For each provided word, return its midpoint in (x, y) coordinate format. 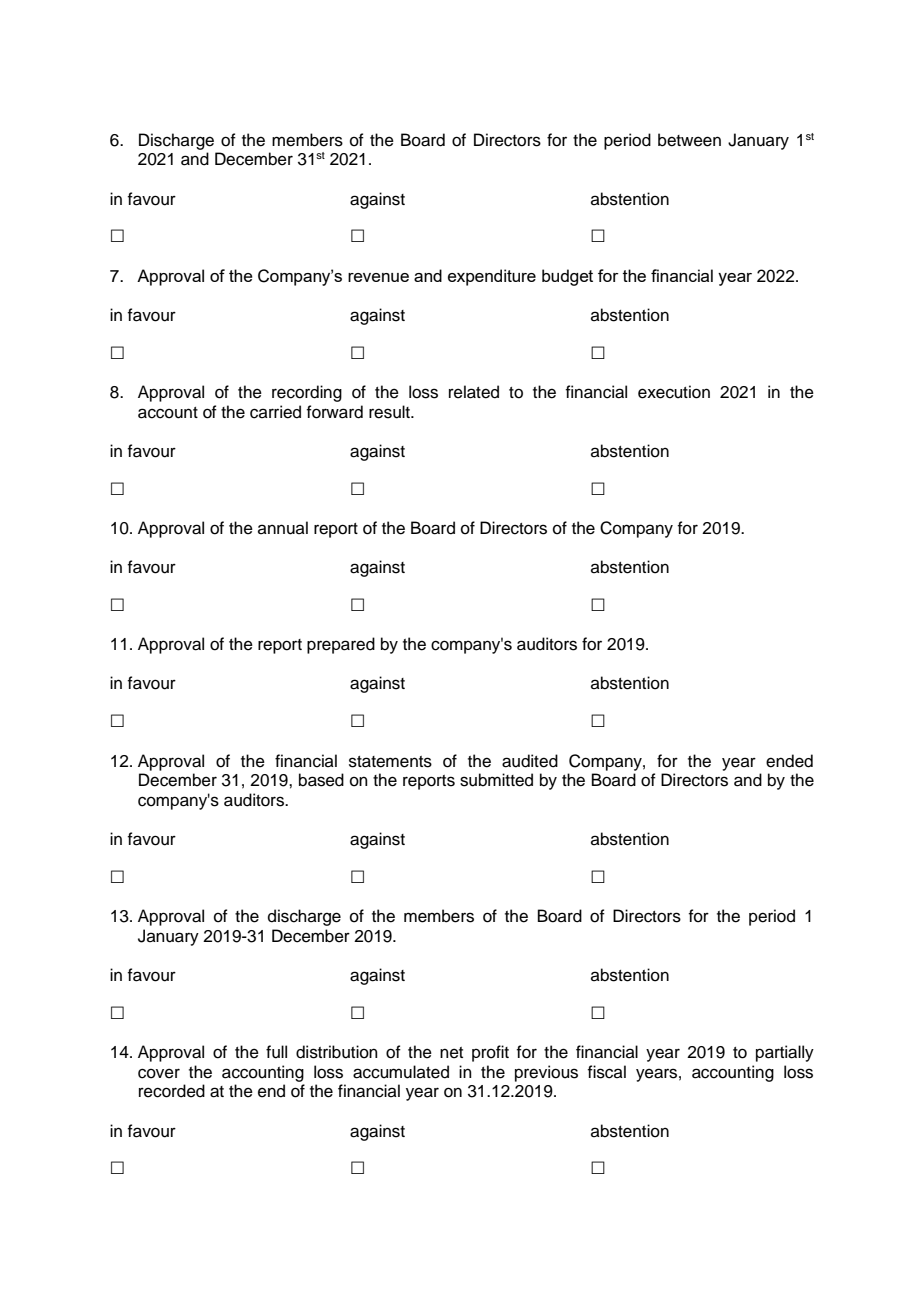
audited (530, 761)
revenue (378, 277)
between (689, 140)
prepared (341, 645)
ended (789, 761)
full (276, 1052)
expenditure (492, 277)
